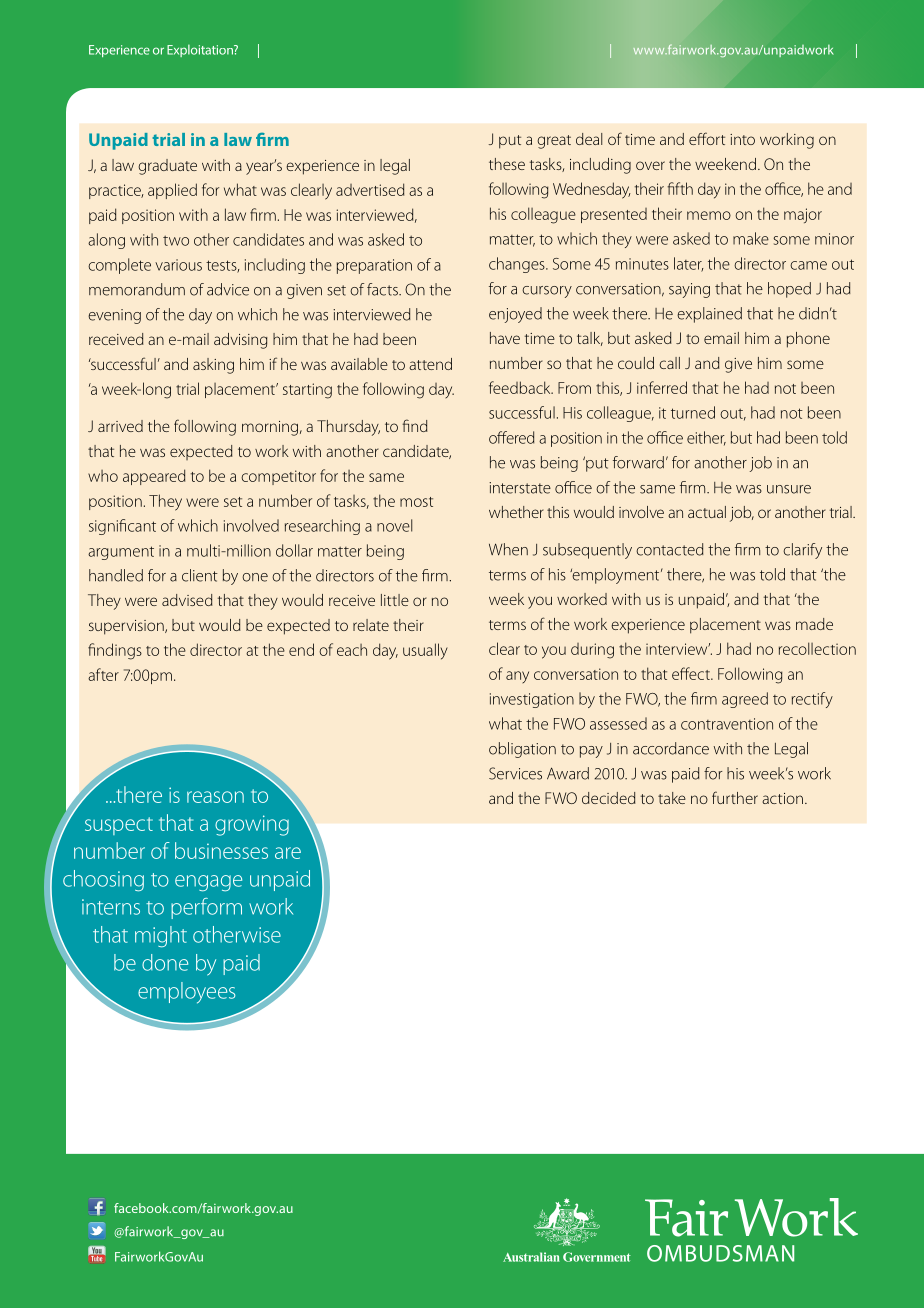 Image resolution: width=924 pixels, height=1308 pixels. Describe the element at coordinates (213, 366) in the image. I see `asking` at that location.
